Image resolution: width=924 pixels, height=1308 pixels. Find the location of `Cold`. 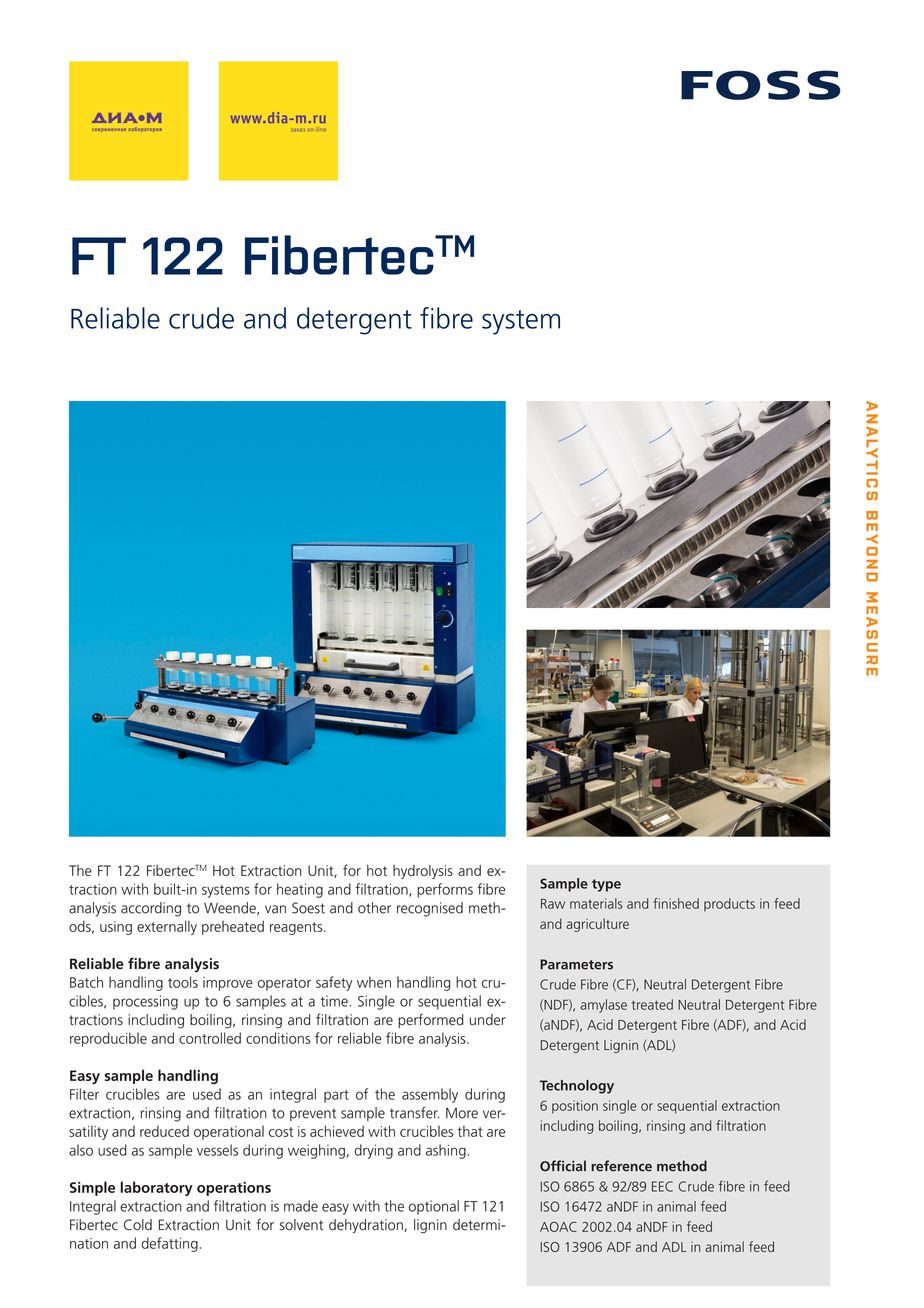

Cold is located at coordinates (138, 1225).
